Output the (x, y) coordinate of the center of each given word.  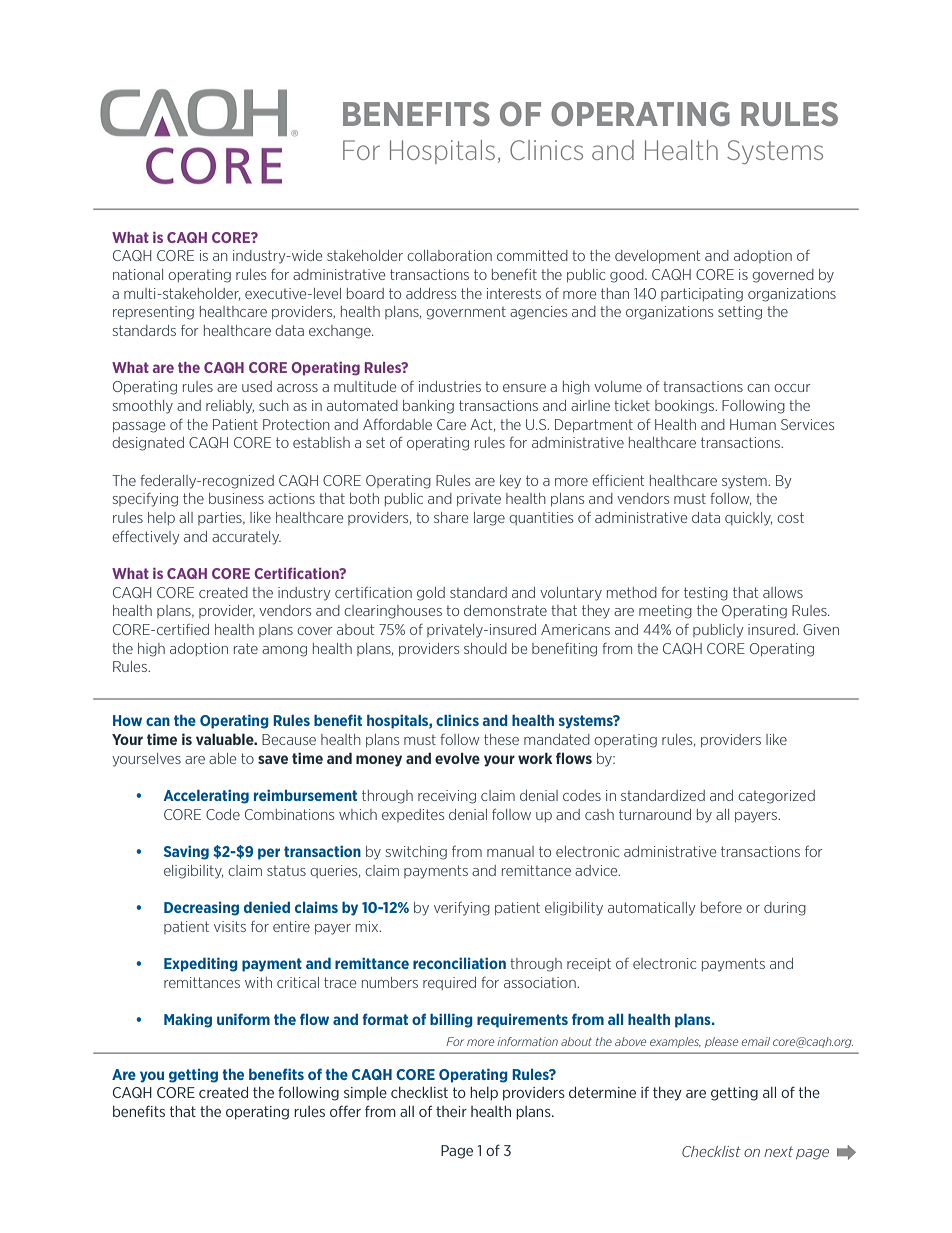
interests (514, 293)
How (127, 720)
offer (345, 1111)
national (138, 274)
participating (702, 295)
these (501, 739)
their (451, 1111)
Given (821, 629)
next (778, 1151)
